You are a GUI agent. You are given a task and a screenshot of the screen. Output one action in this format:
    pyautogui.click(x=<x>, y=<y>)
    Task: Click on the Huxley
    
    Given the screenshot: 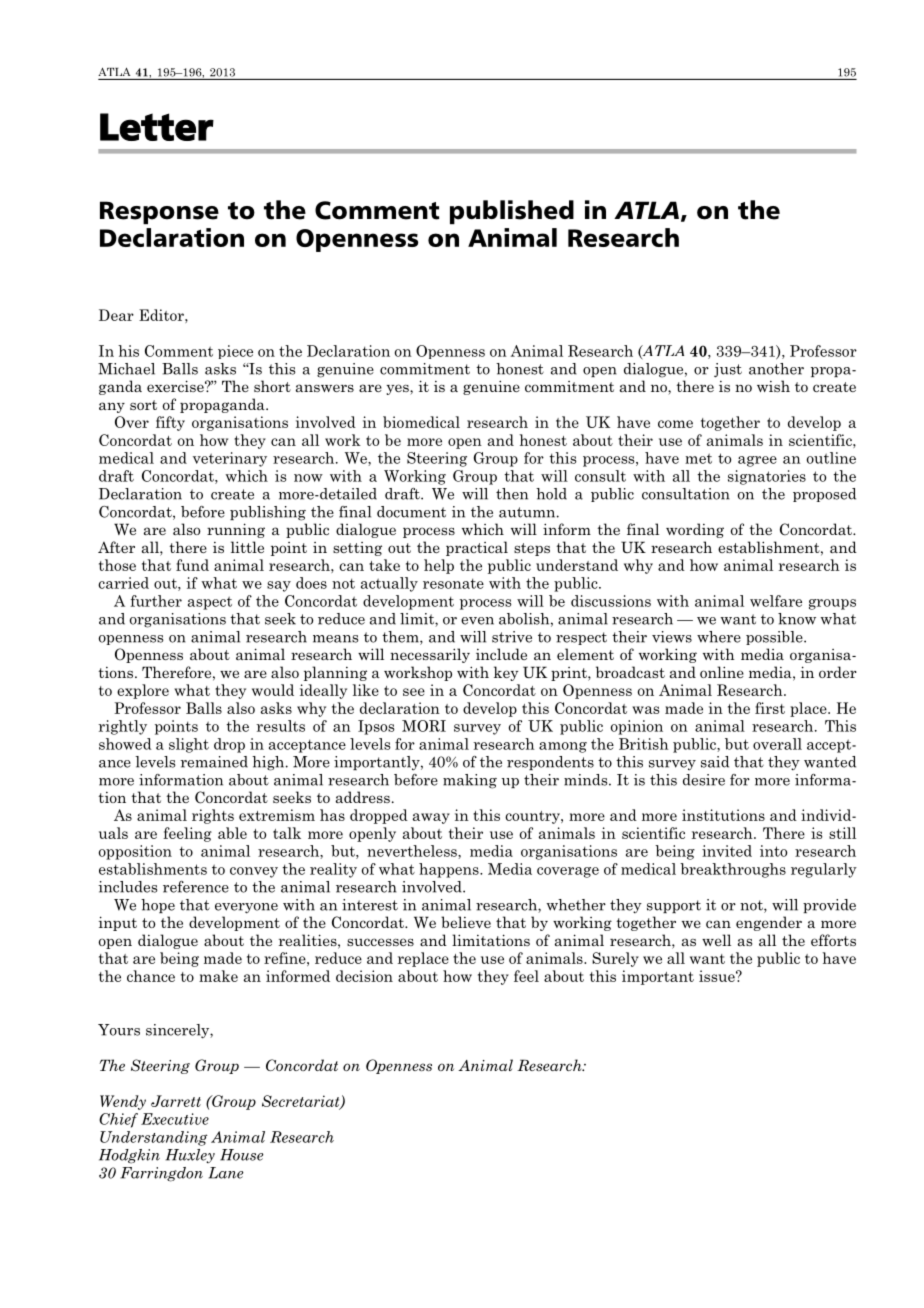 What is the action you would take?
    pyautogui.click(x=190, y=1156)
